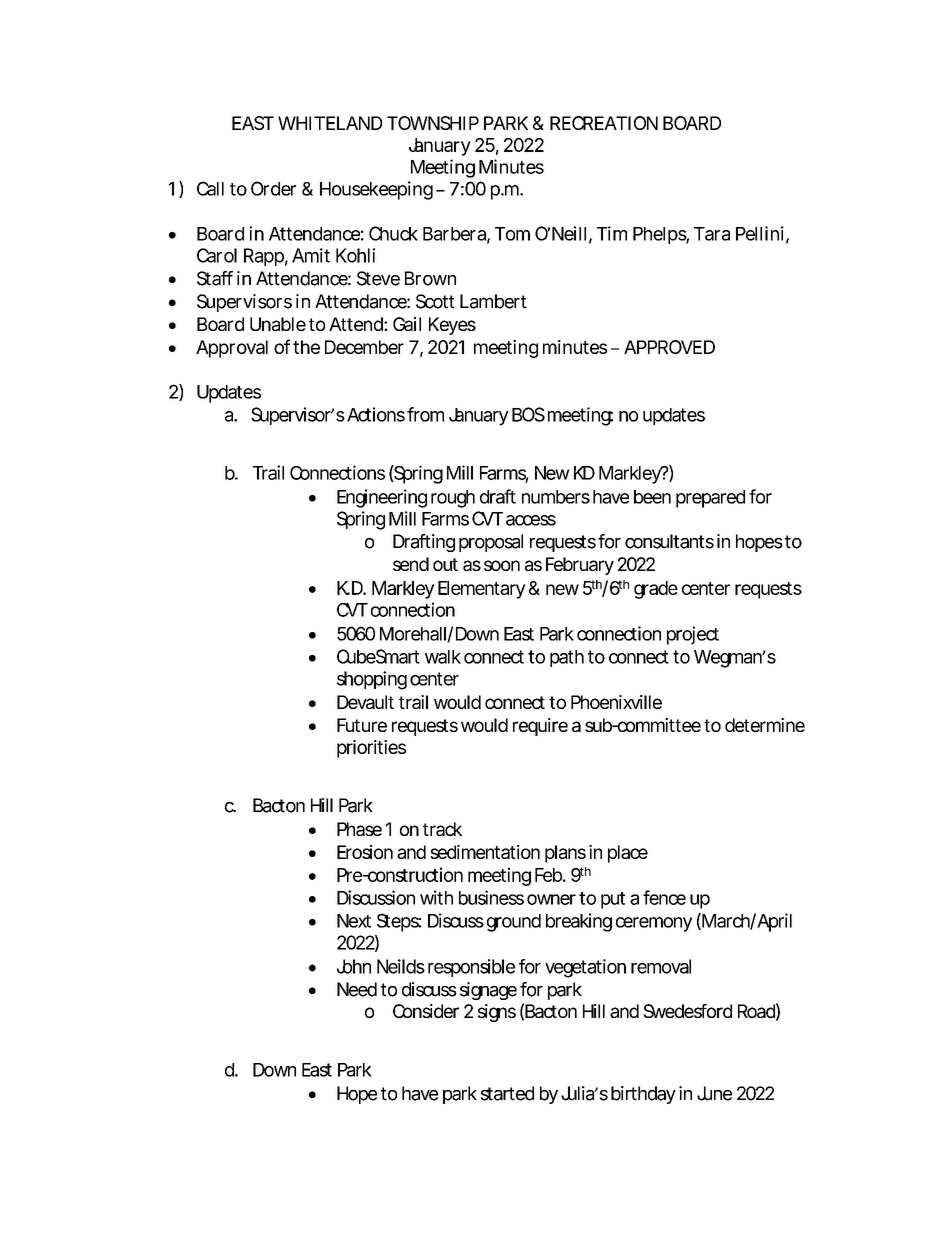 The height and width of the screenshot is (1233, 952). I want to click on Tara, so click(712, 234).
